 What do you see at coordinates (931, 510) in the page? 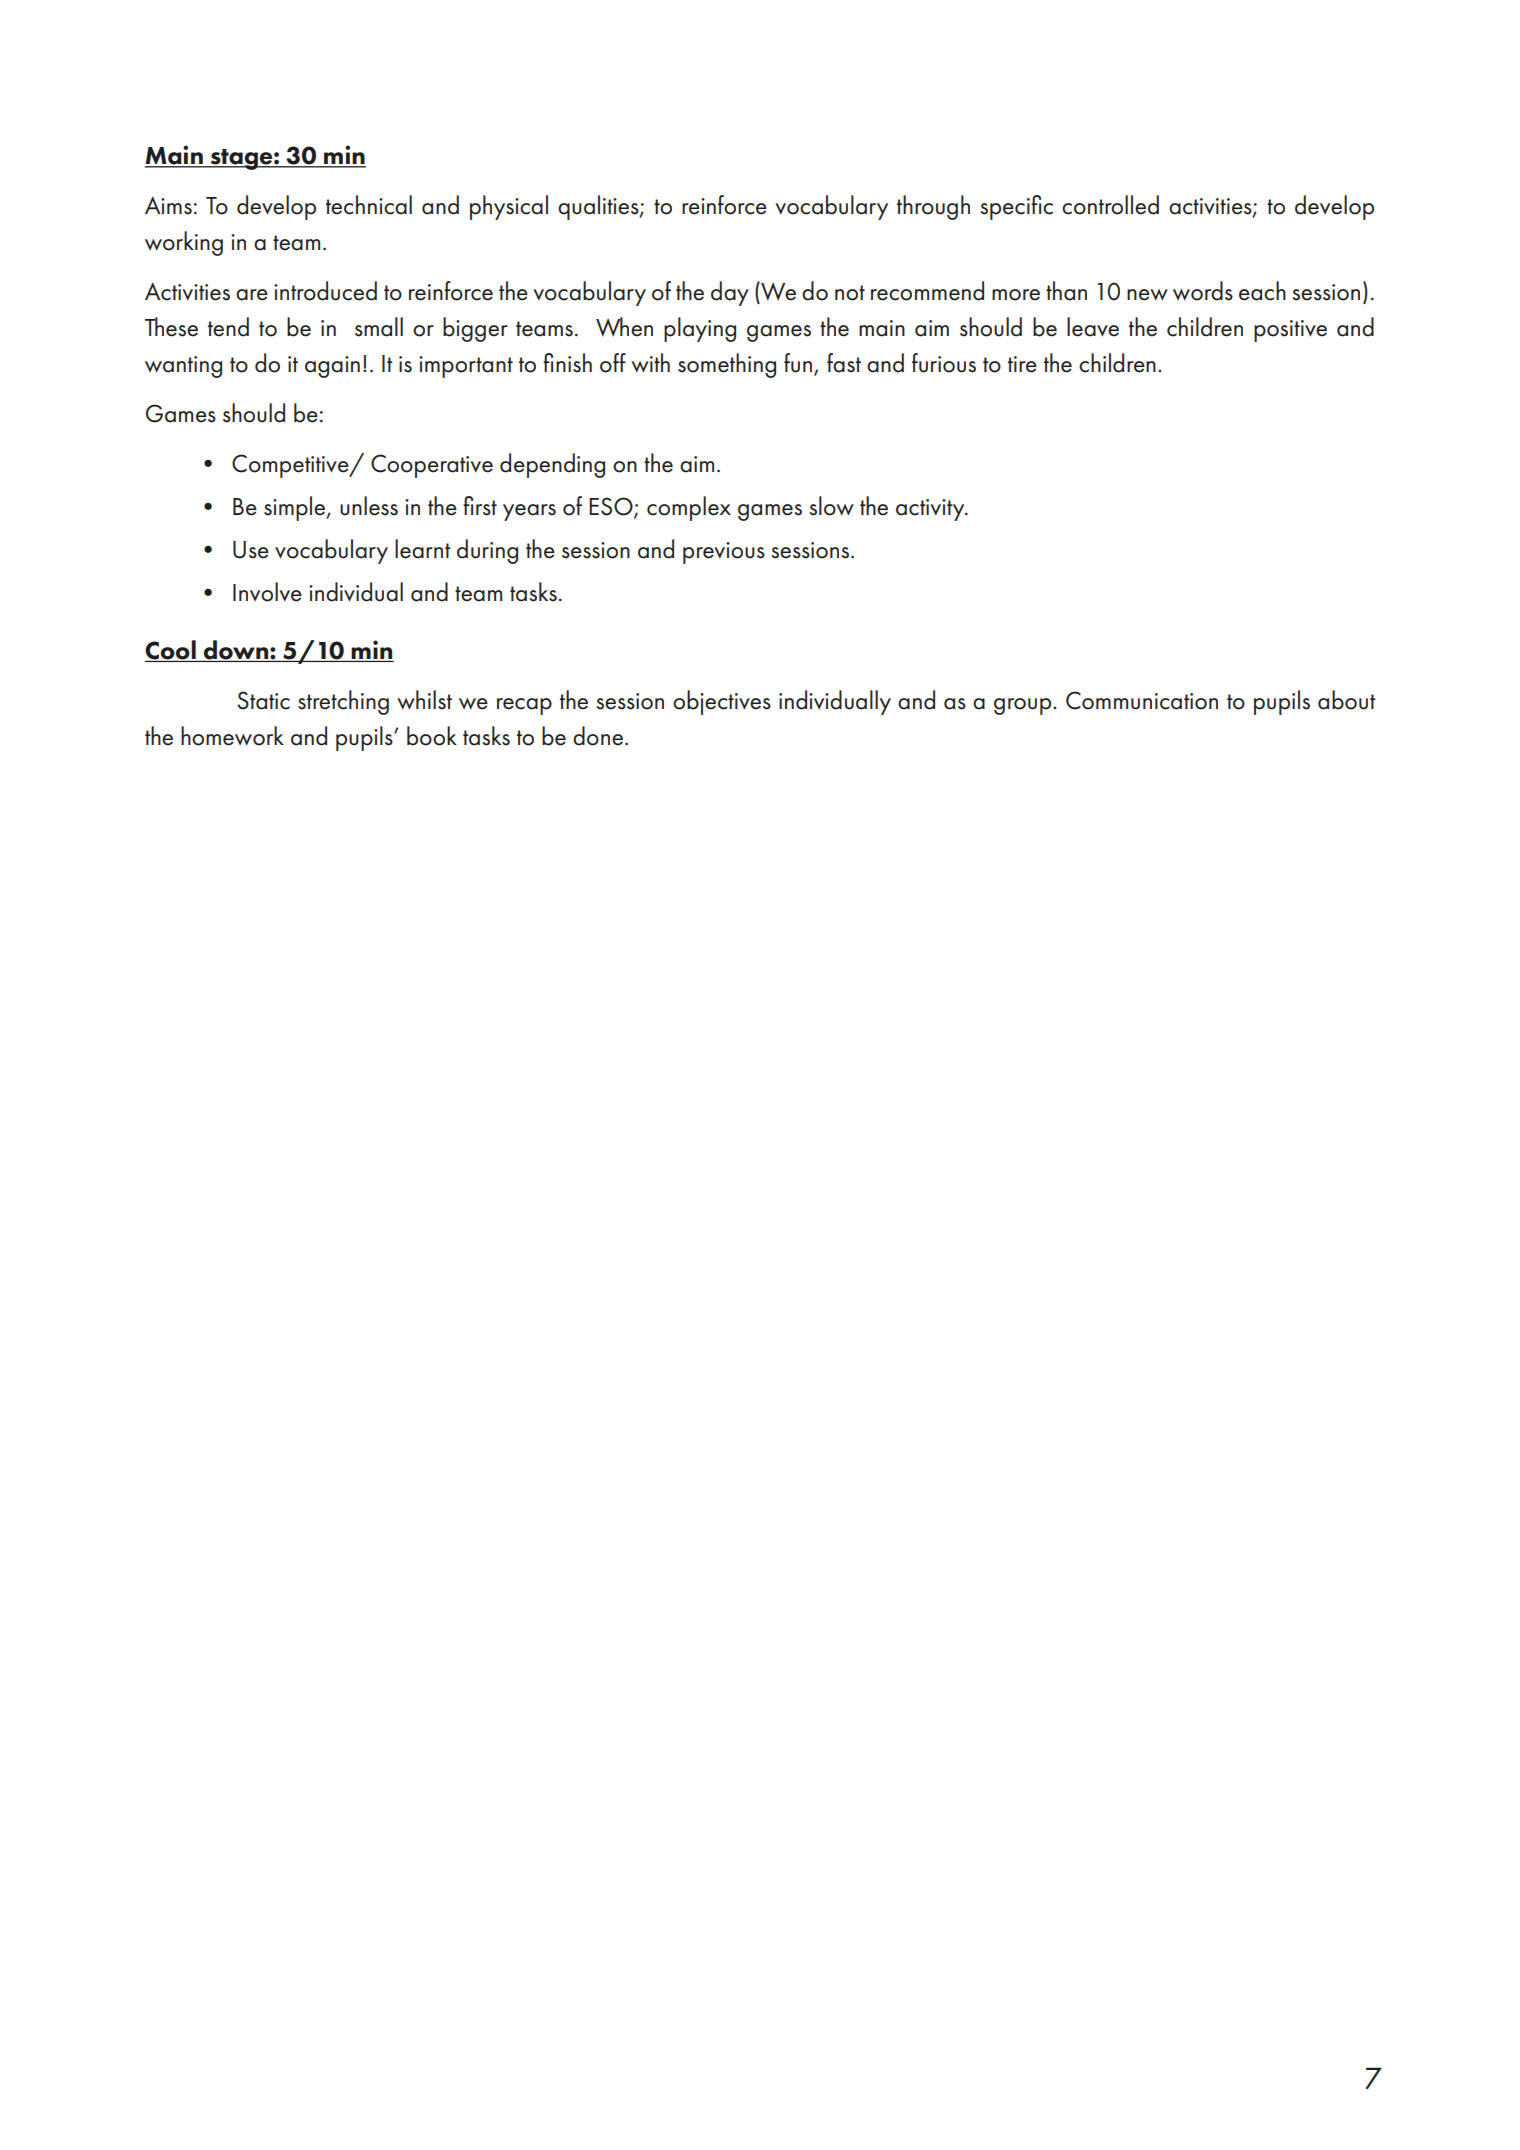
I see `activity` at bounding box center [931, 510].
